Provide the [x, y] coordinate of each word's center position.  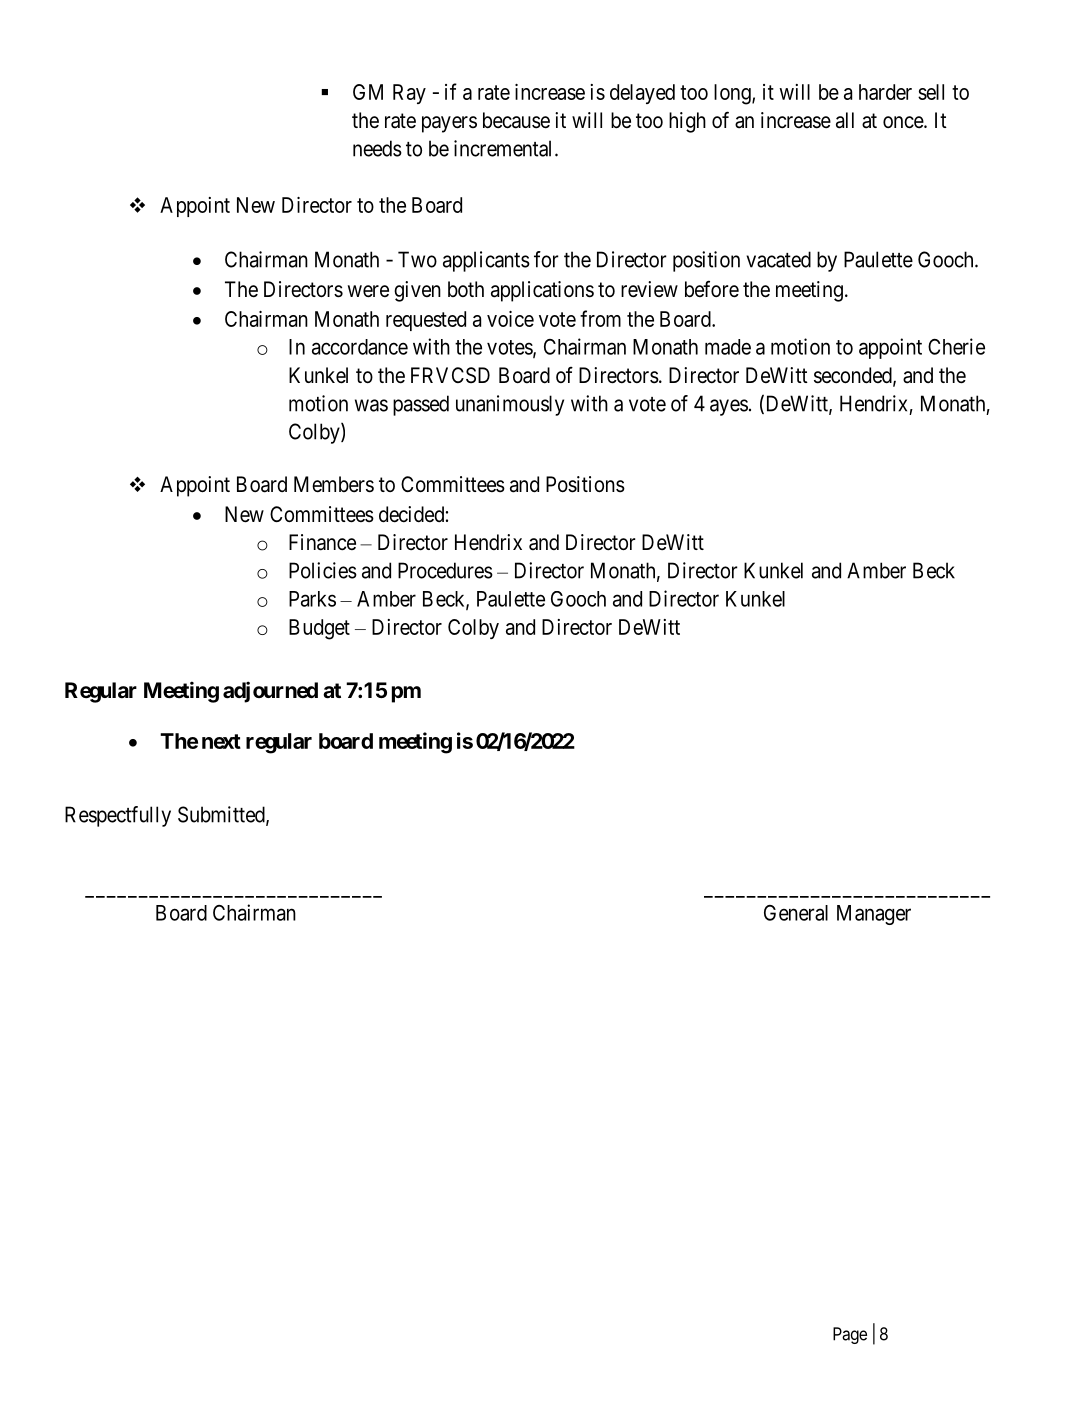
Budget [319, 629]
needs [377, 148]
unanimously [510, 405]
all [845, 120]
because [516, 120]
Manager [874, 915]
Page [850, 1335]
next [221, 741]
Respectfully [118, 816]
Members [334, 484]
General [796, 913]
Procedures [445, 570]
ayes [729, 407]
